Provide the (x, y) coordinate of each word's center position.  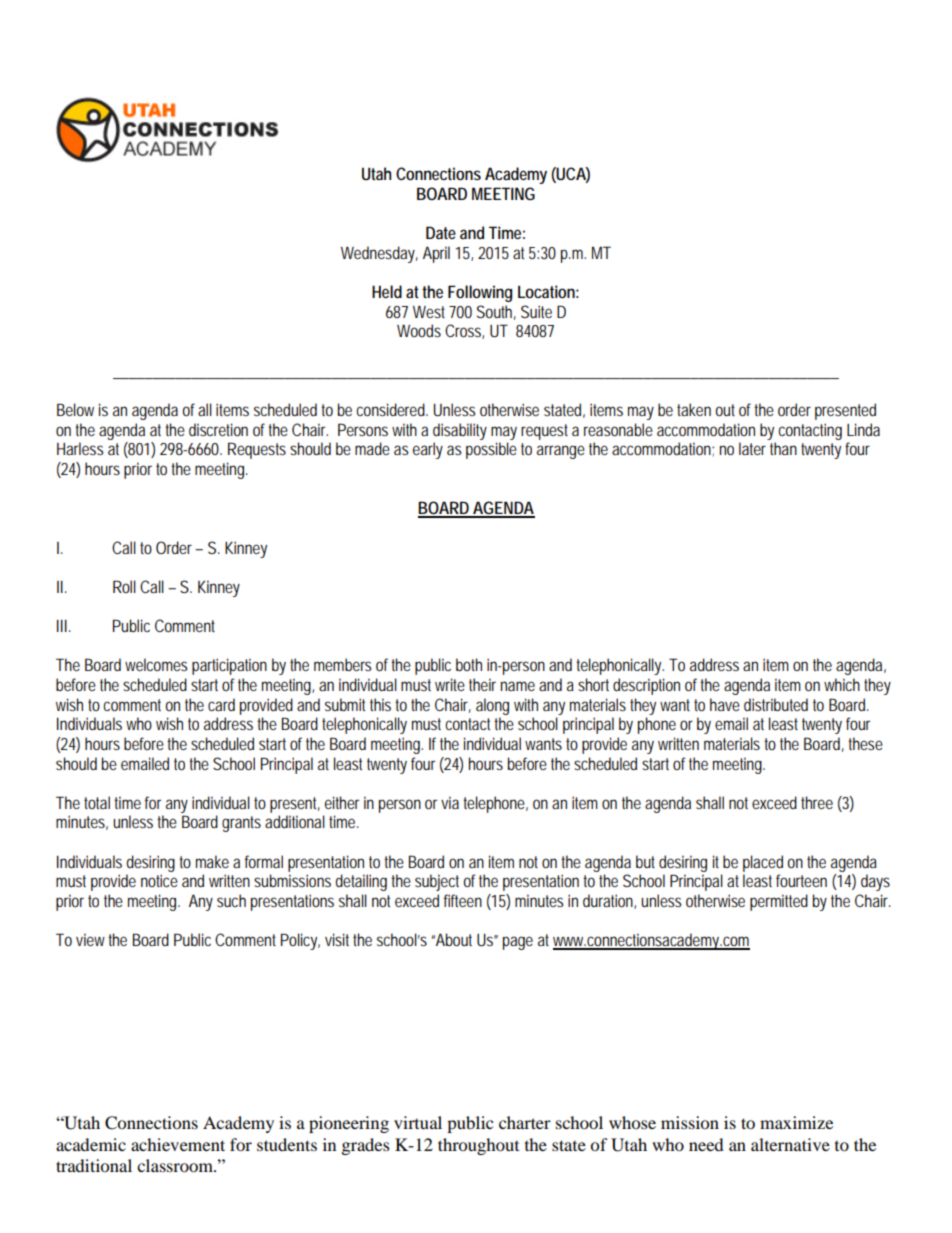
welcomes (156, 664)
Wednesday (379, 254)
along (492, 706)
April (436, 254)
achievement (178, 1144)
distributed (776, 704)
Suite (536, 311)
